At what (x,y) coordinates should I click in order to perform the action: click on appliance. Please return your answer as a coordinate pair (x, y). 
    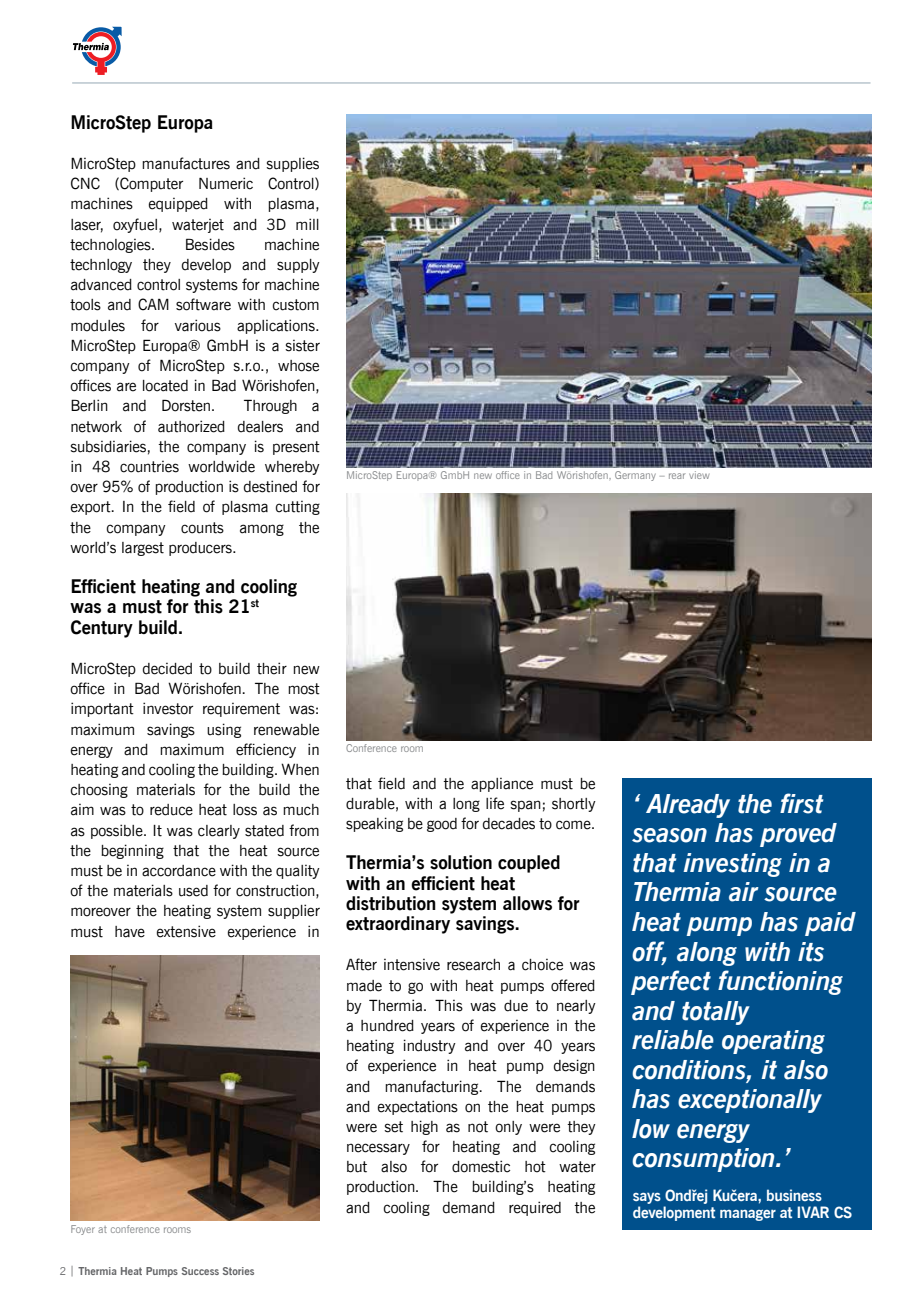
    Looking at the image, I should click on (502, 785).
